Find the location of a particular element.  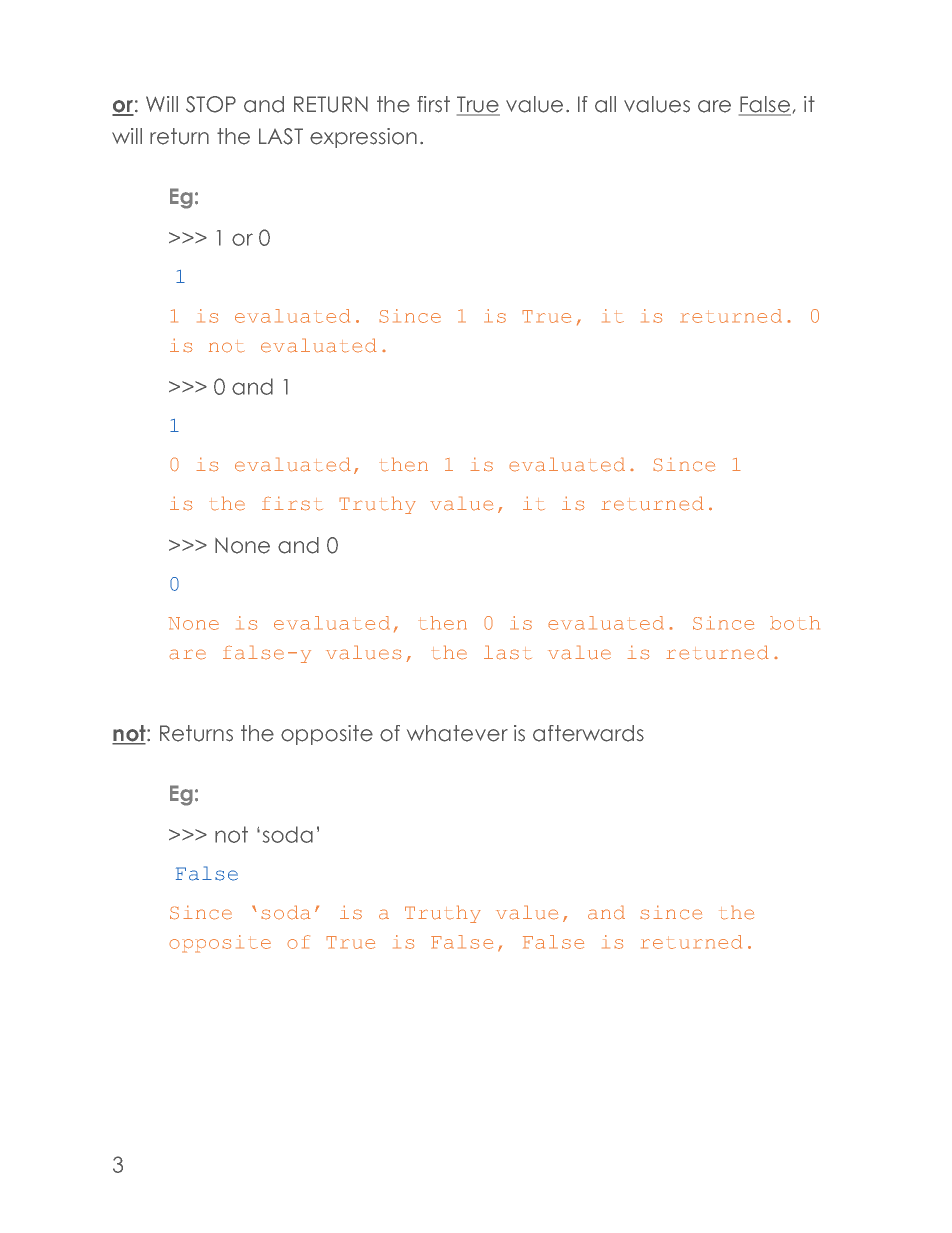

whatever is located at coordinates (457, 733).
